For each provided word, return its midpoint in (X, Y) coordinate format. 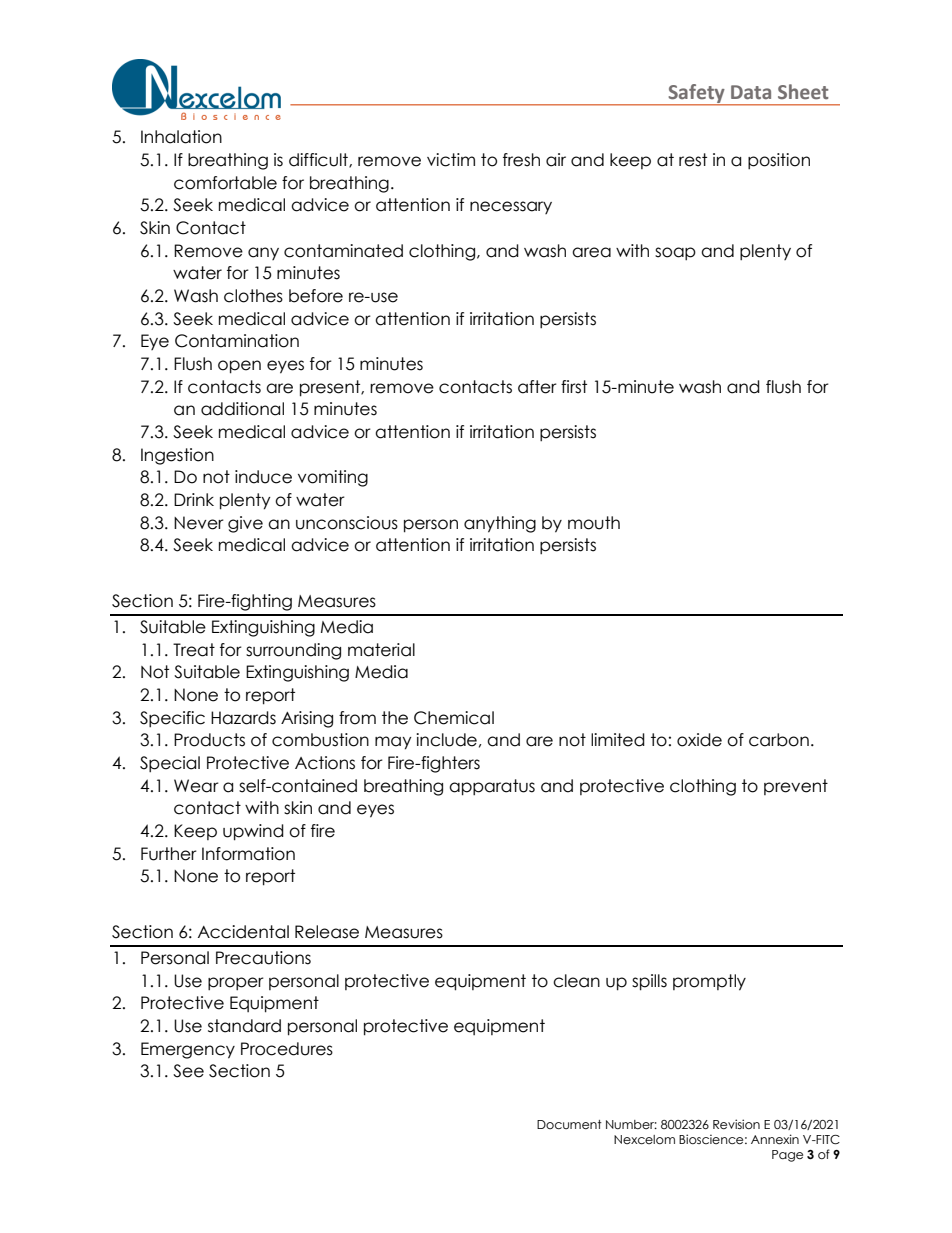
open (239, 367)
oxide (699, 740)
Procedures (287, 1049)
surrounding (293, 651)
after (537, 387)
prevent (796, 787)
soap (675, 253)
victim (451, 160)
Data (751, 92)
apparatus (492, 787)
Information (248, 854)
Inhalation (181, 137)
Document (569, 1125)
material (381, 650)
